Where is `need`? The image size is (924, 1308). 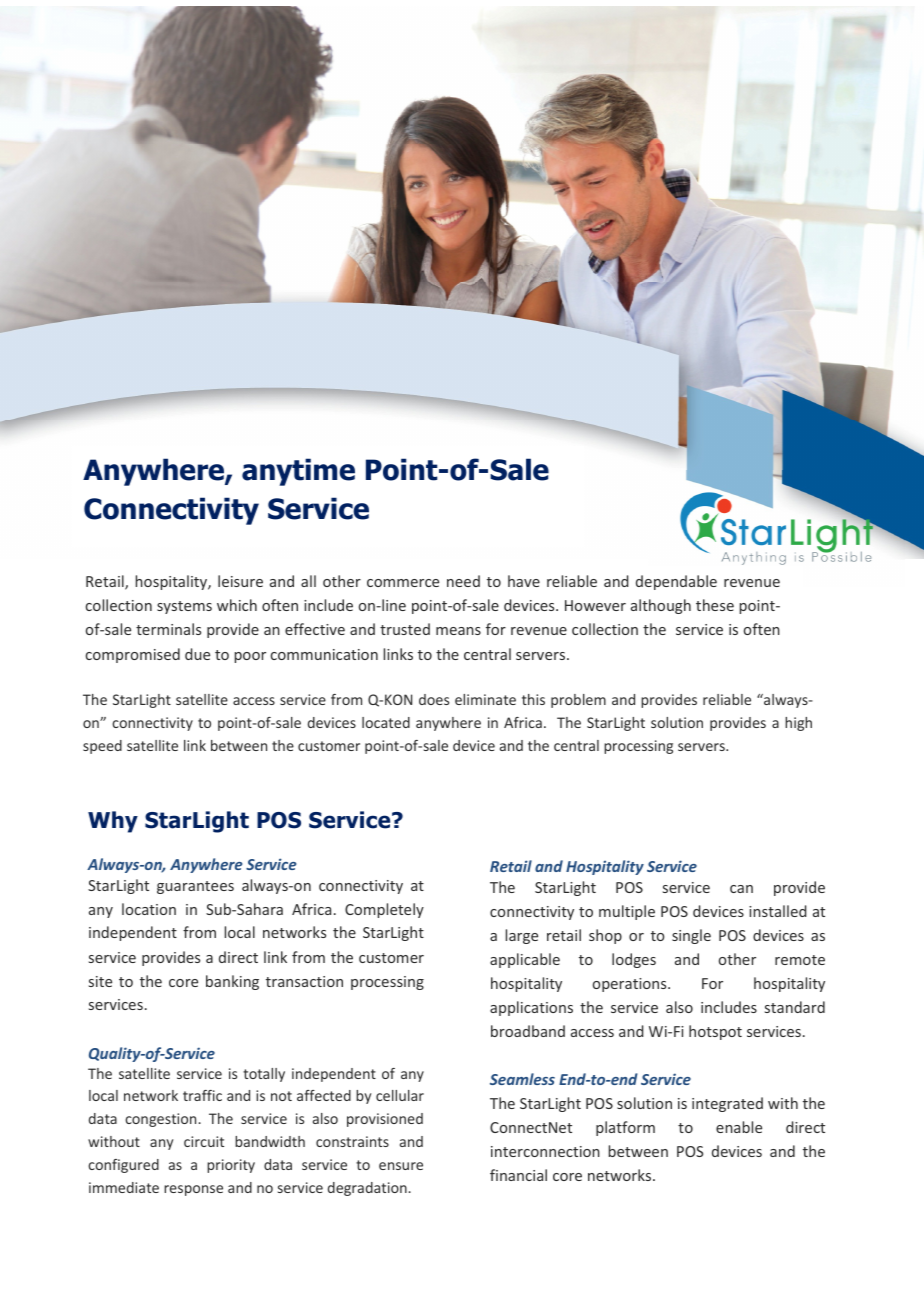 need is located at coordinates (463, 581).
